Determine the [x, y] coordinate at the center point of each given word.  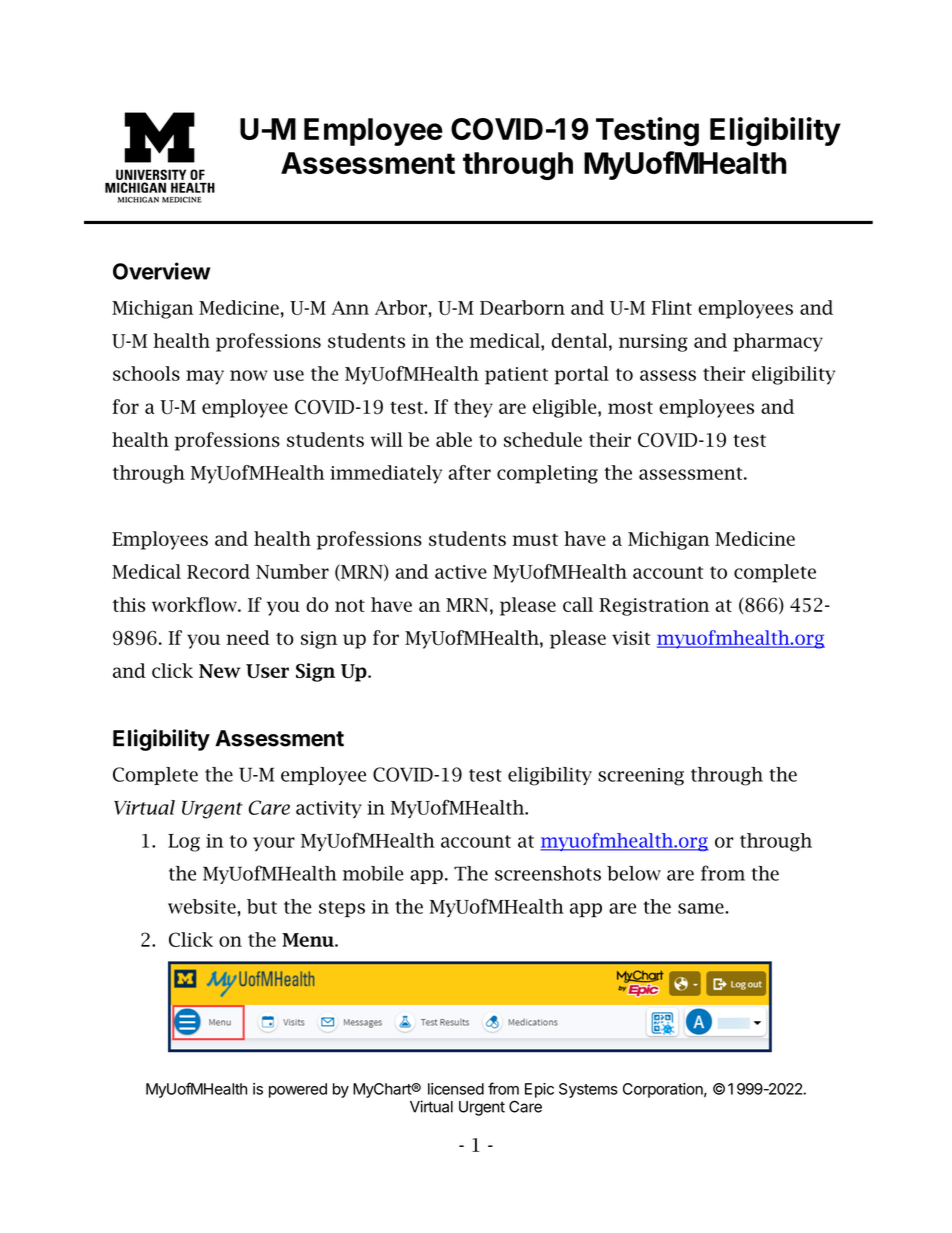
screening [641, 777]
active [461, 572]
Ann [350, 308]
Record [218, 571]
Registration [654, 607]
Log [184, 843]
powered [298, 1090]
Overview [161, 271]
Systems [588, 1090]
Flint [671, 307]
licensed [456, 1089]
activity [329, 809]
